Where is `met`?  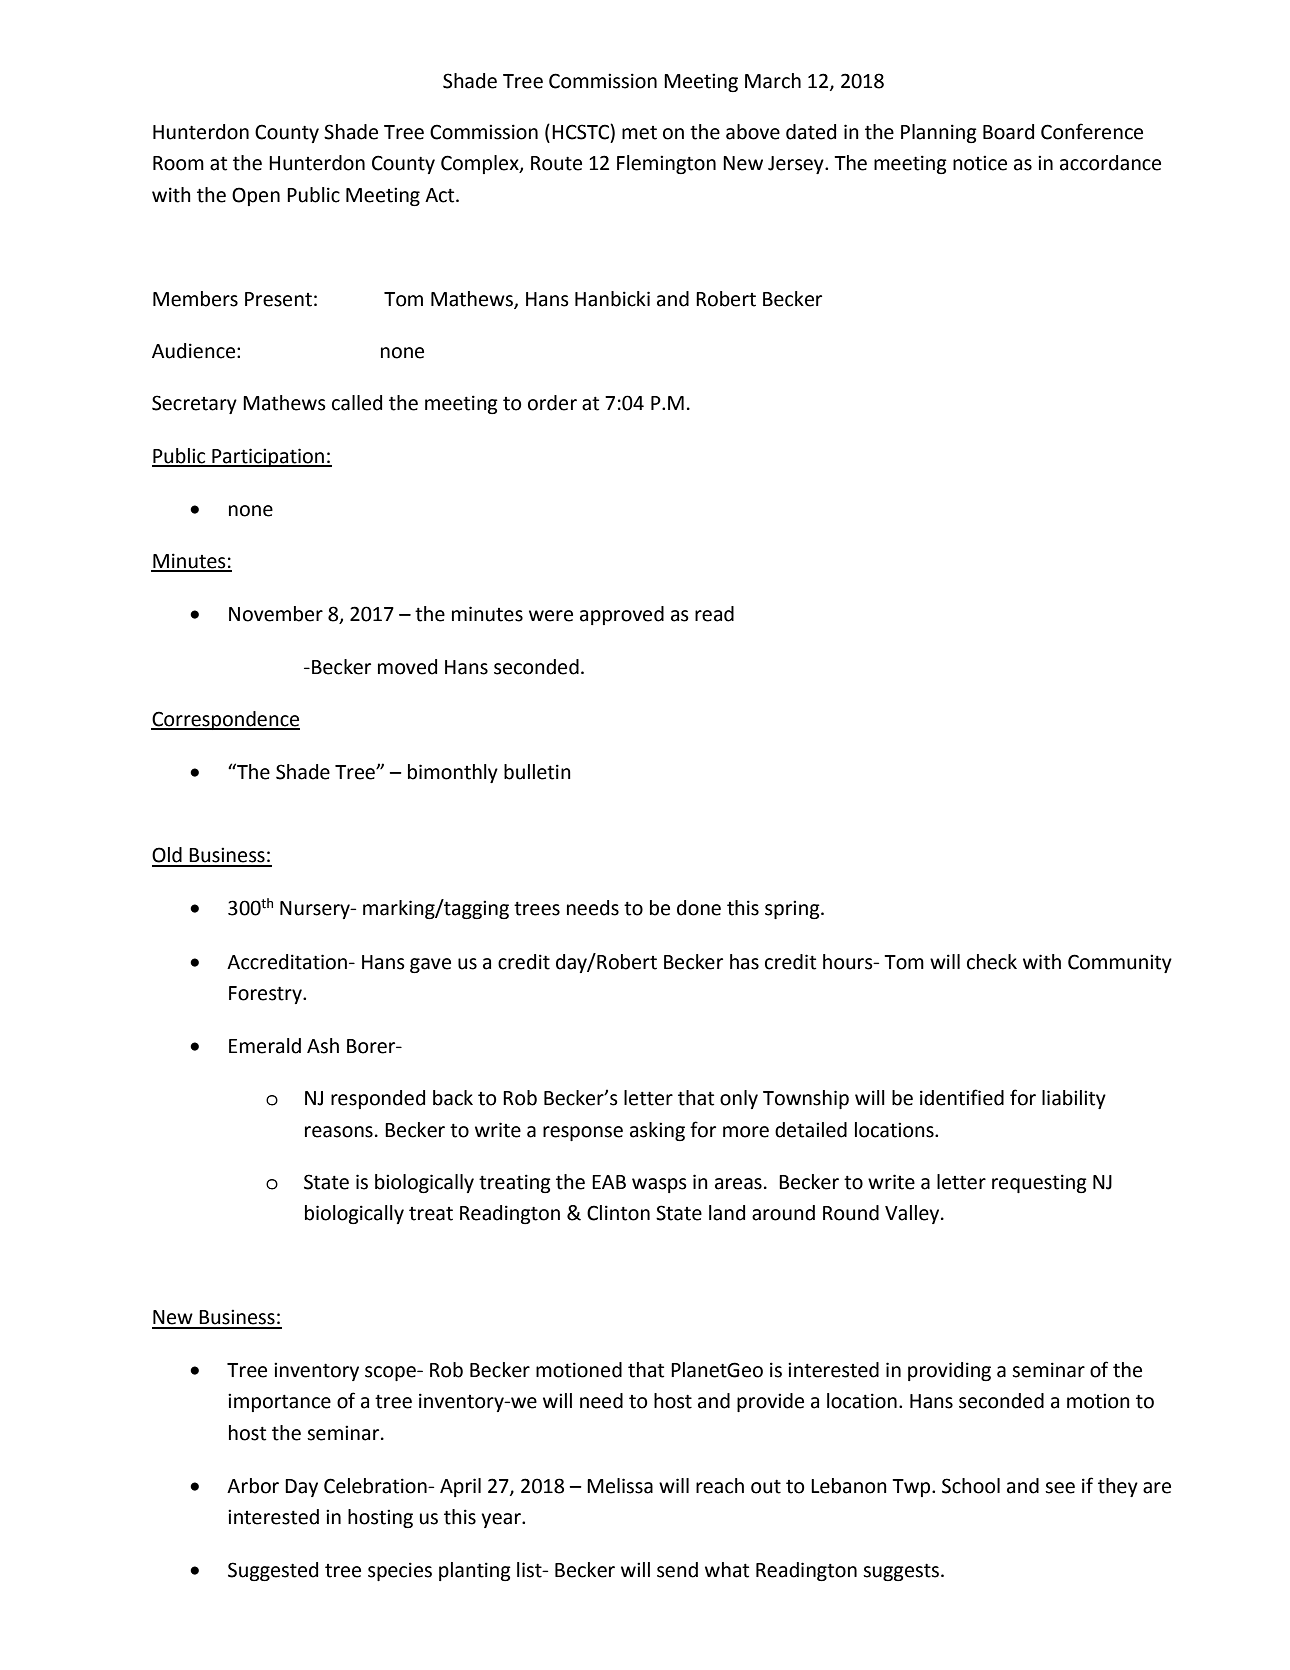
met is located at coordinates (639, 133).
